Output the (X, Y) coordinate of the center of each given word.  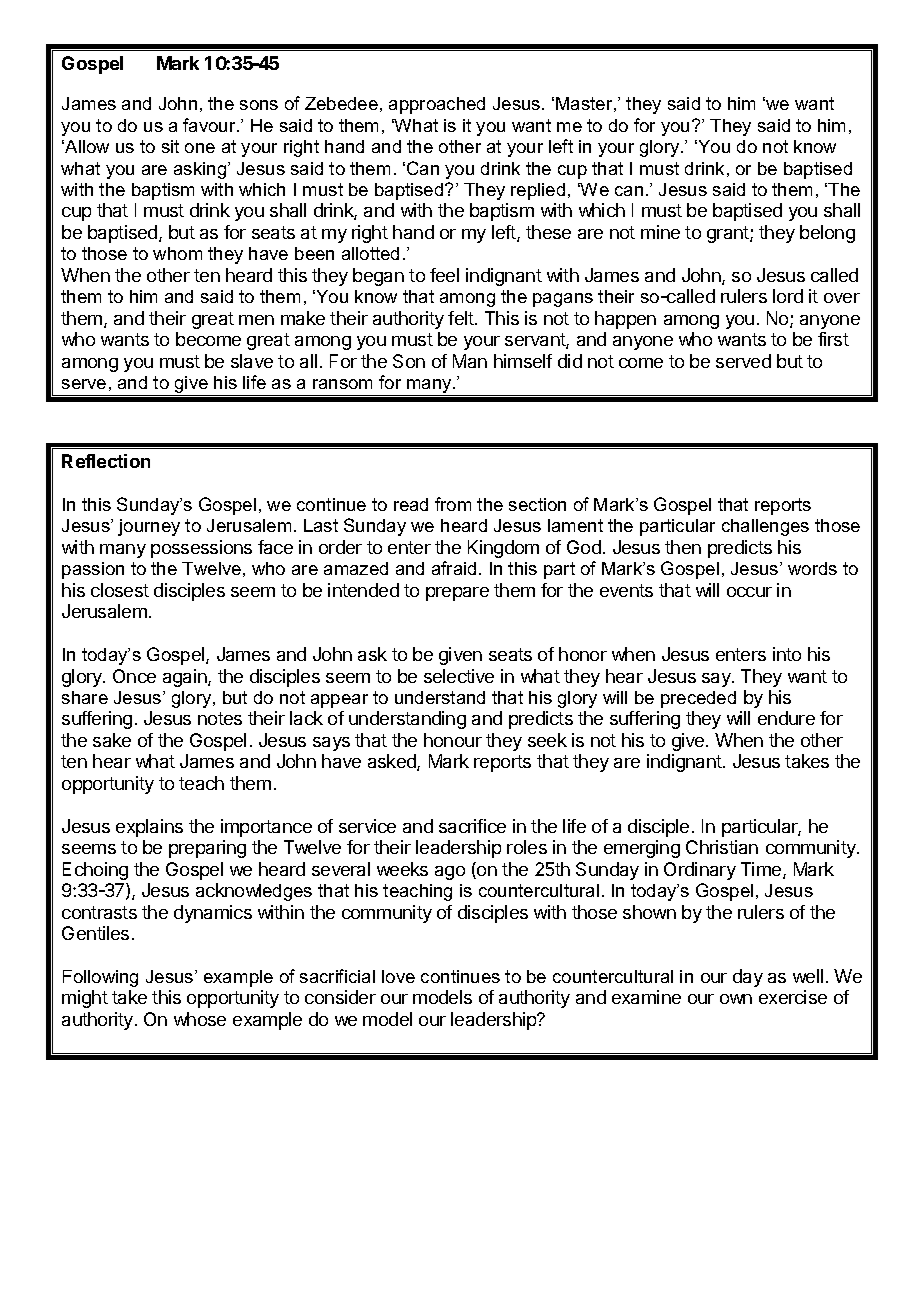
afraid (454, 568)
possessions (201, 549)
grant (729, 234)
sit (170, 146)
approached (437, 105)
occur (749, 592)
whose (200, 1019)
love (398, 976)
